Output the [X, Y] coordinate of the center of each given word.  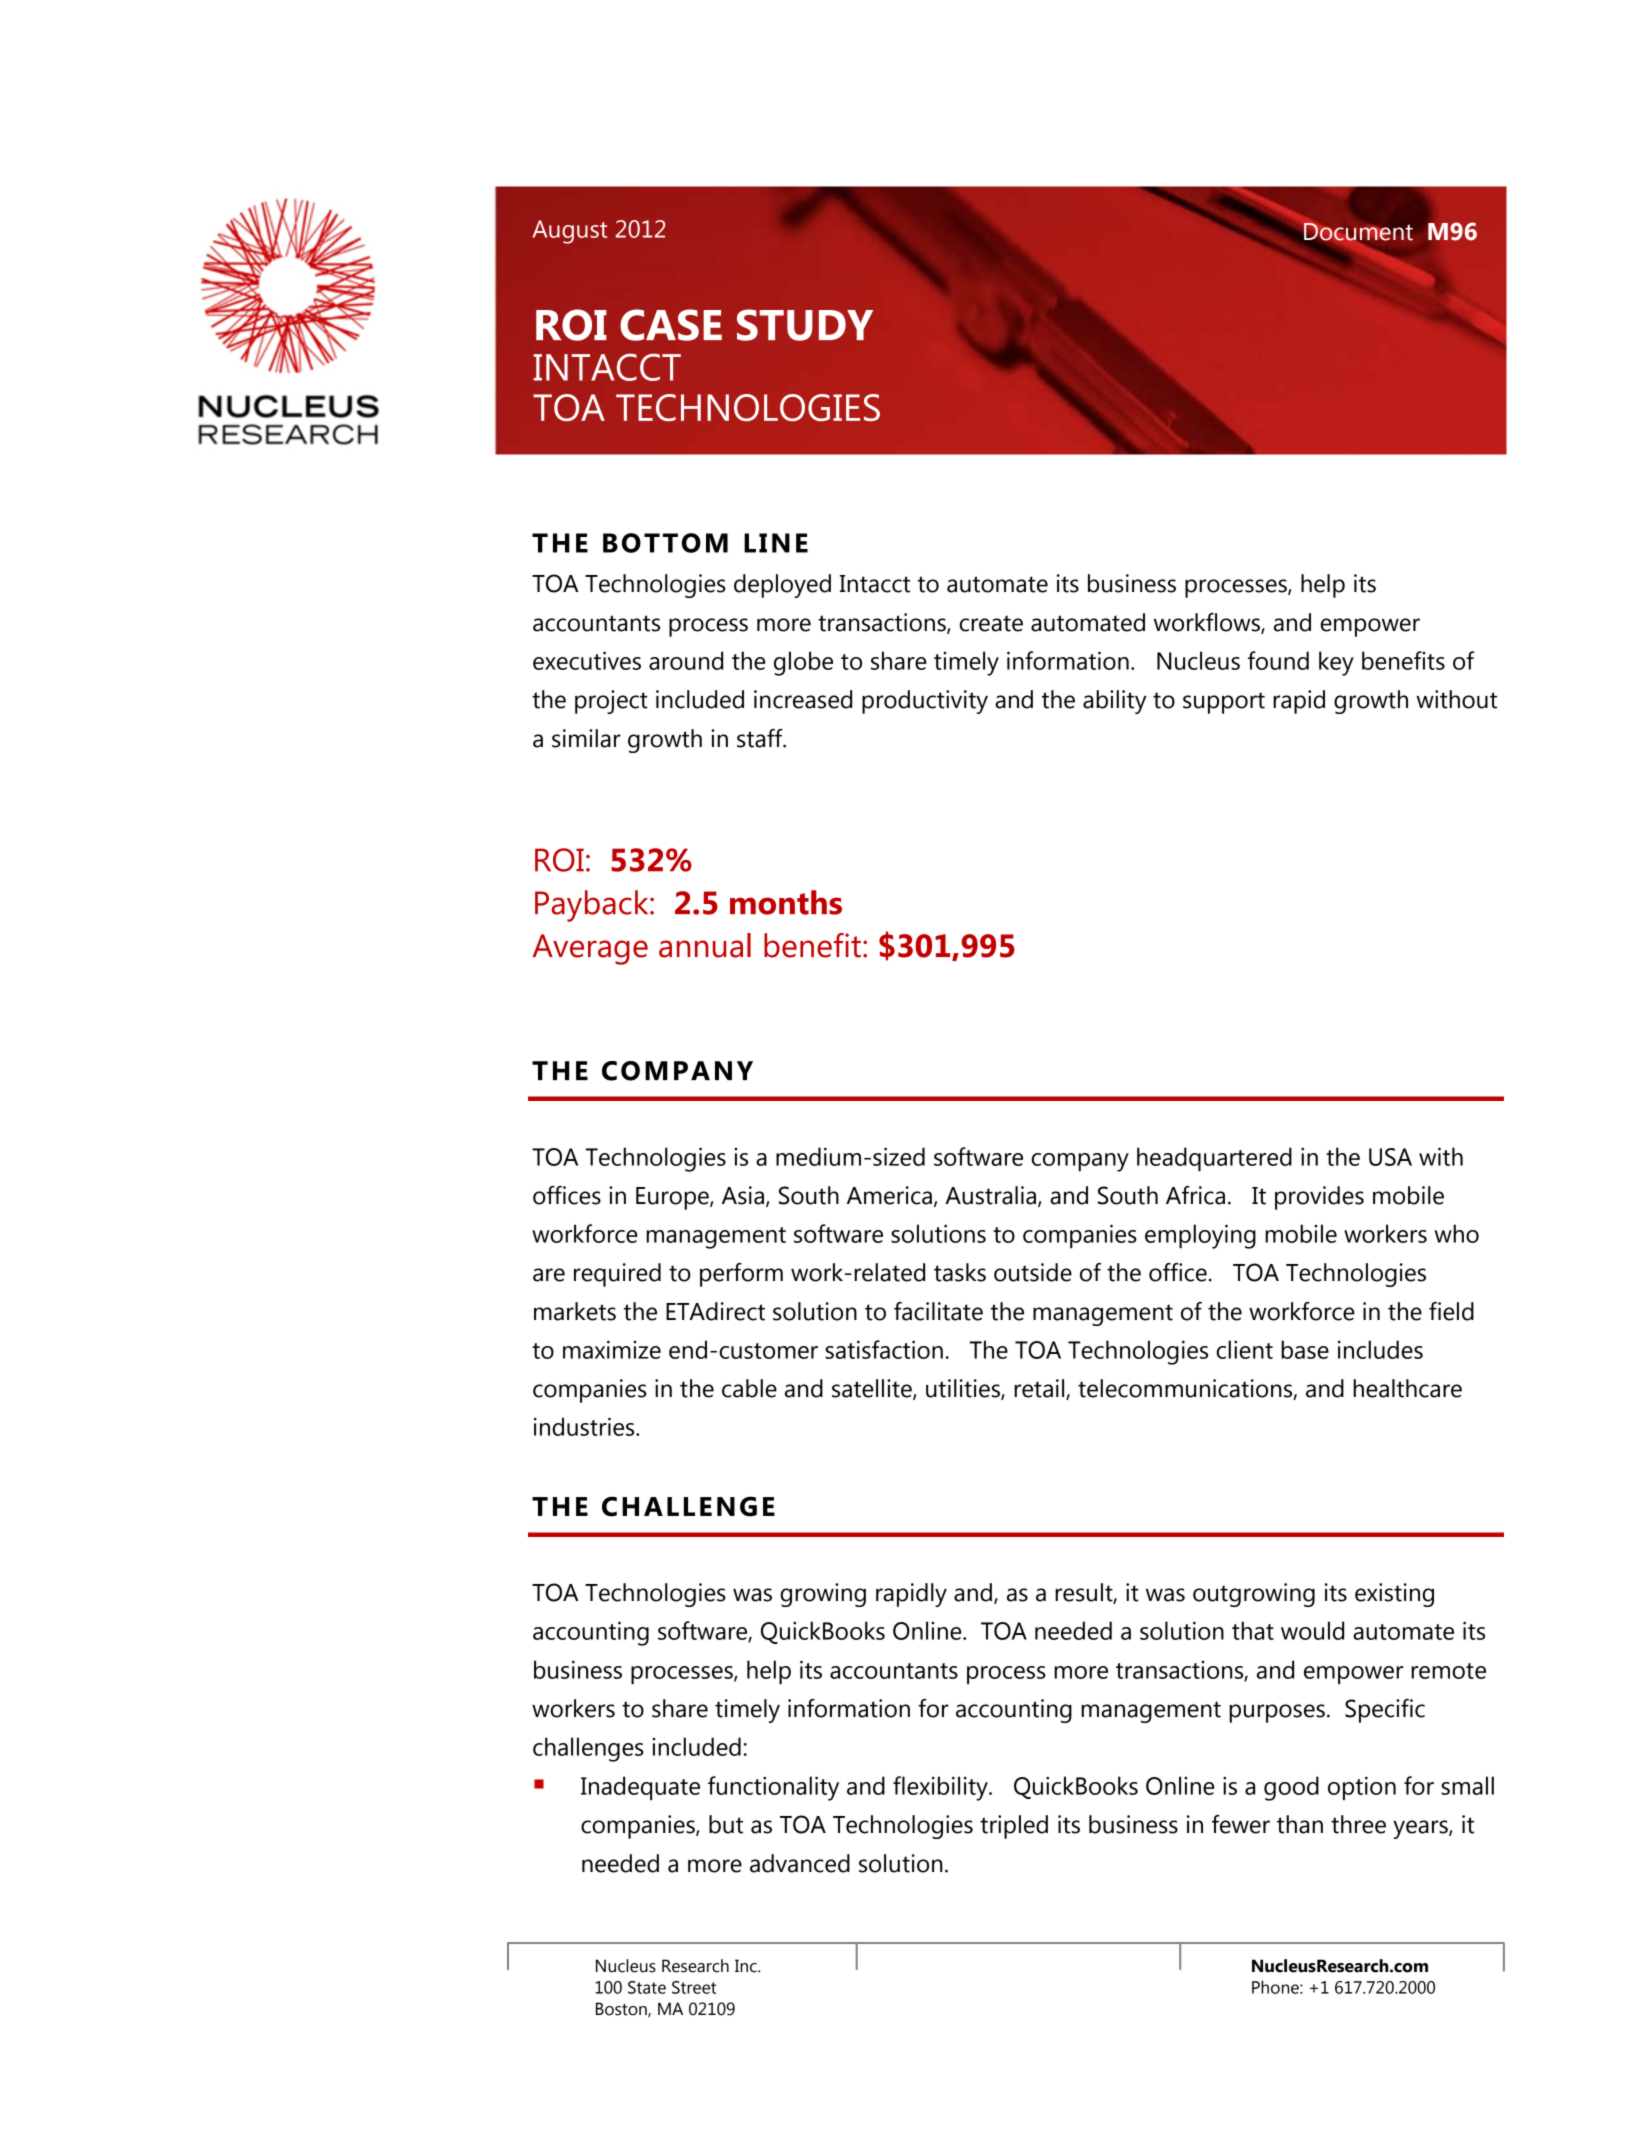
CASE [671, 325]
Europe [673, 1198]
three [1358, 1824]
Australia [992, 1196]
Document [1358, 231]
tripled [1014, 1827]
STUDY [805, 325]
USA [1390, 1157]
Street [694, 1987]
